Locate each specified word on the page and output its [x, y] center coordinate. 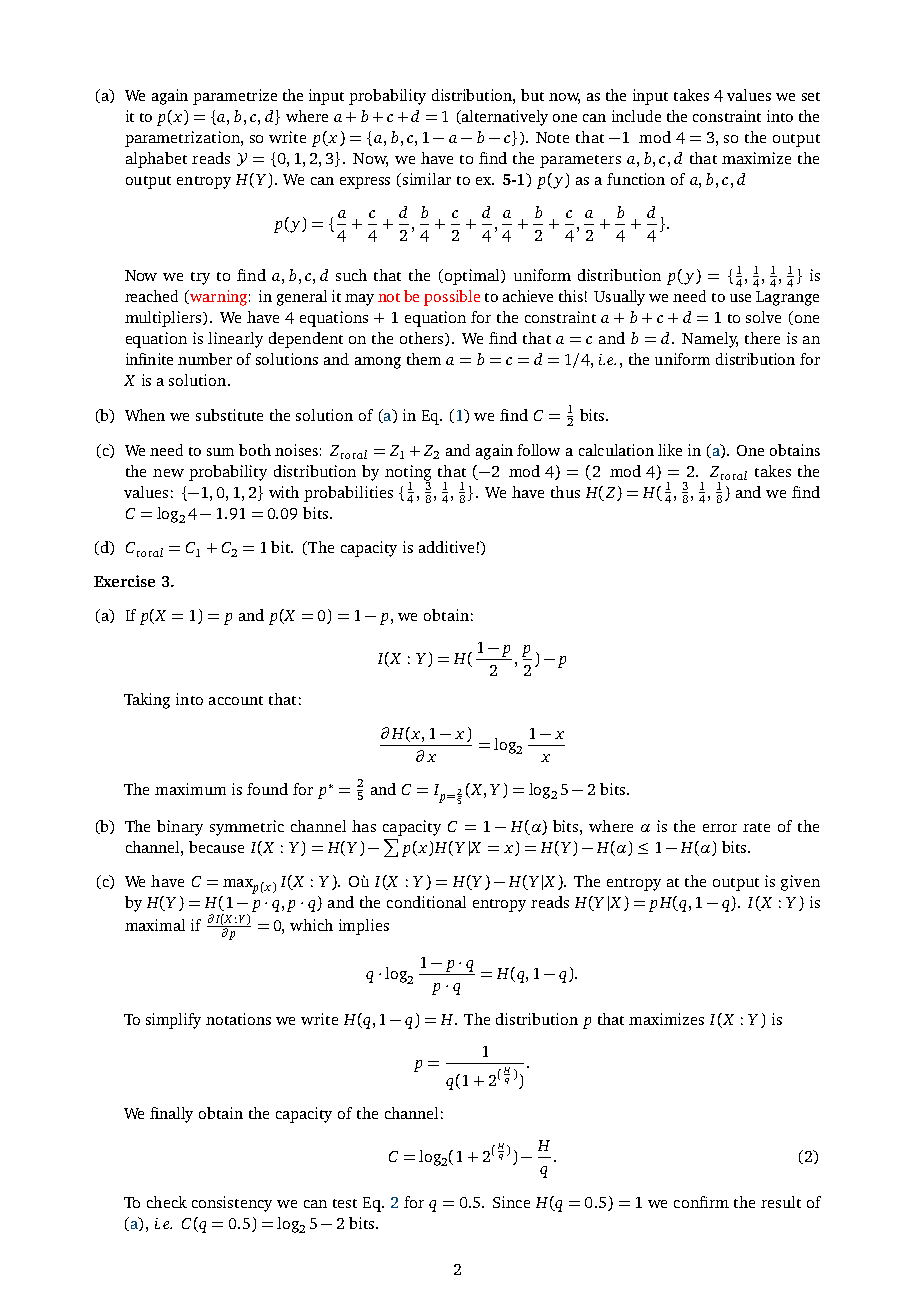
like [670, 450]
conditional [426, 902]
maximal [155, 925]
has [364, 826]
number [205, 359]
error [720, 828]
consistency [232, 1204]
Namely [710, 340]
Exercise [124, 581]
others [423, 339]
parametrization [183, 139]
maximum [190, 789]
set [811, 96]
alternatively [503, 118]
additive [446, 547]
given [800, 883]
